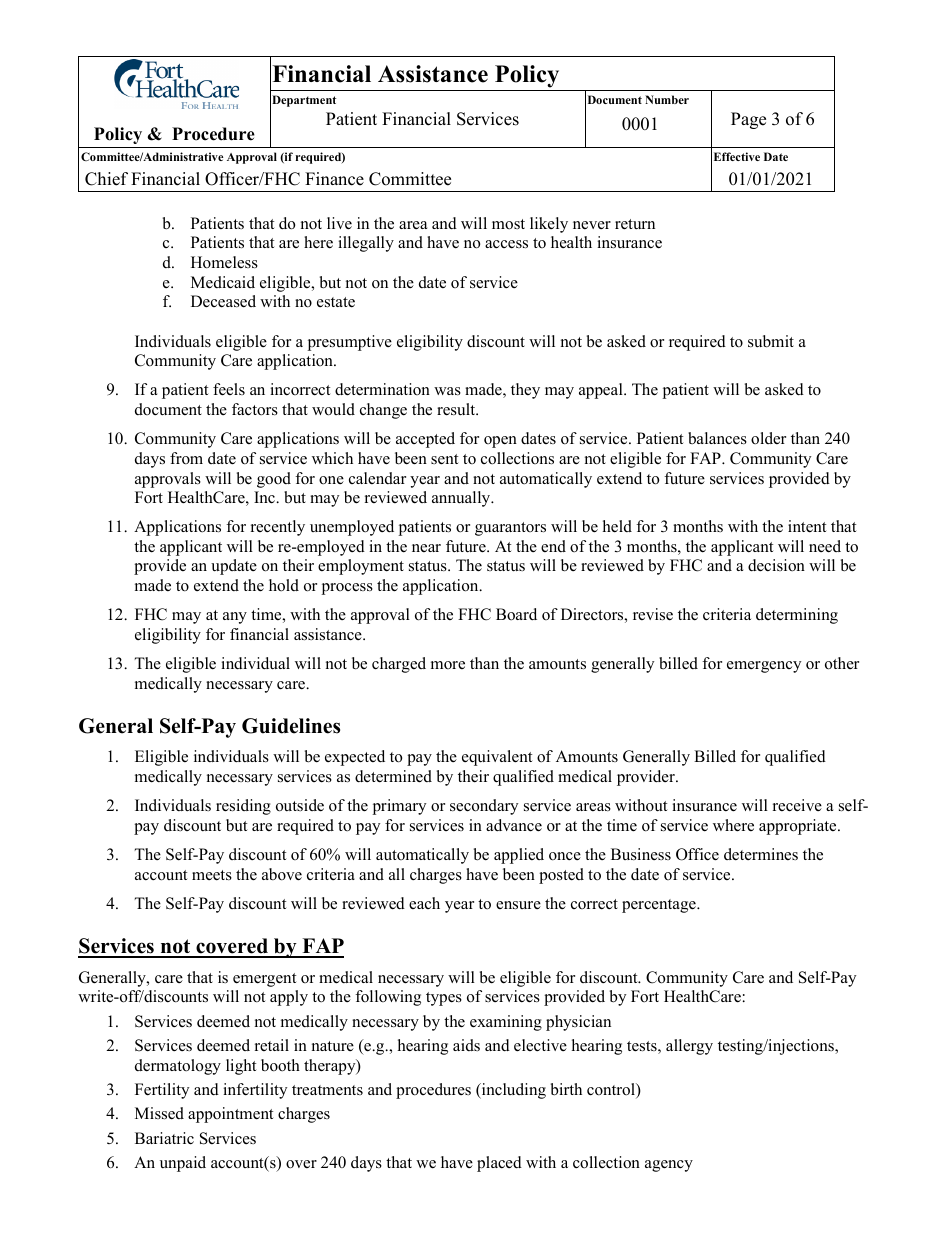 The height and width of the screenshot is (1233, 952). Describe the element at coordinates (516, 614) in the screenshot. I see `Board` at that location.
